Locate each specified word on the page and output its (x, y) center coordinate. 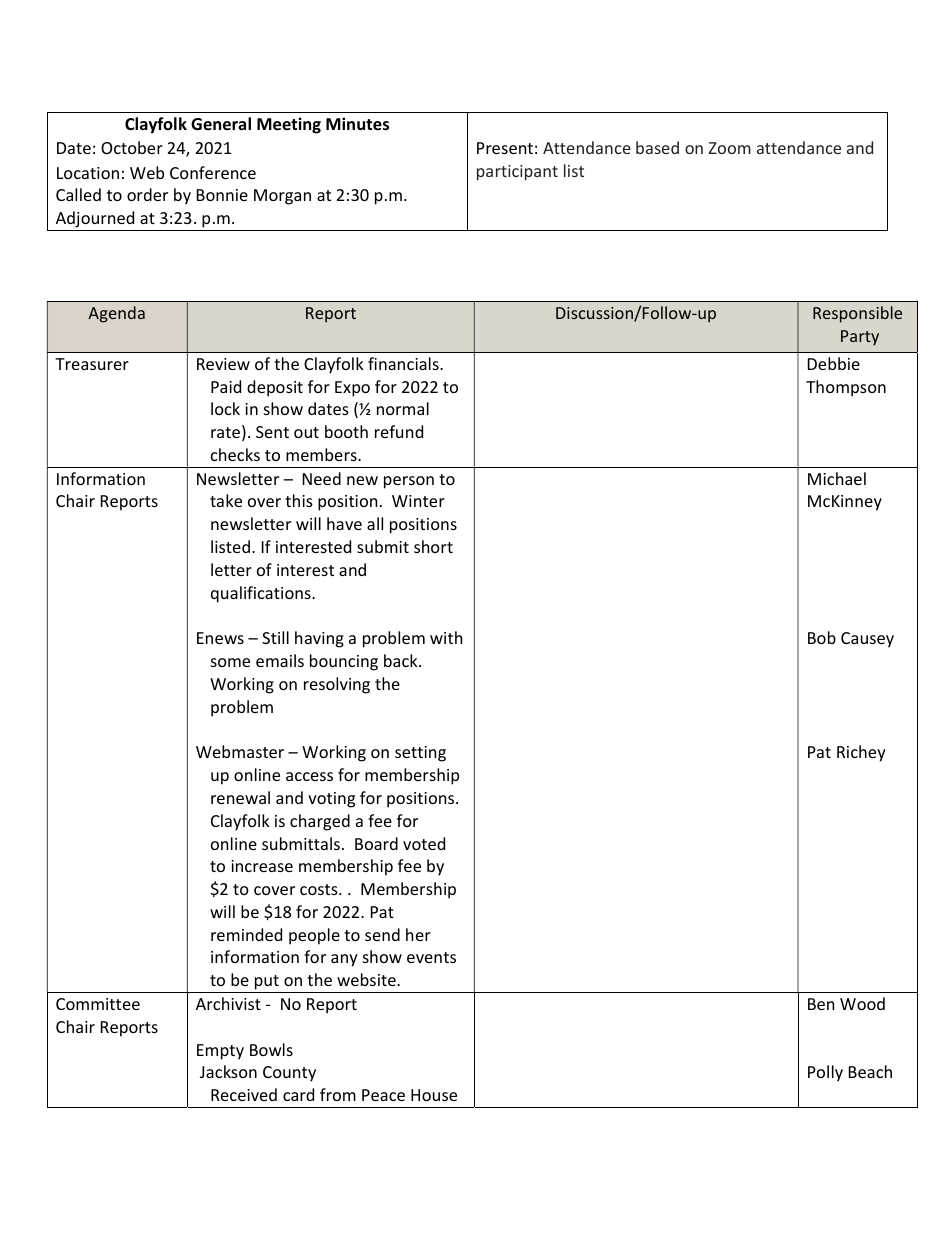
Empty (220, 1052)
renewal (240, 797)
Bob (822, 637)
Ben (821, 1004)
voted (424, 843)
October (132, 147)
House (434, 1095)
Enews (220, 638)
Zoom (730, 148)
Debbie (834, 363)
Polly (825, 1073)
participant (517, 173)
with (446, 637)
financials (404, 363)
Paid (226, 386)
